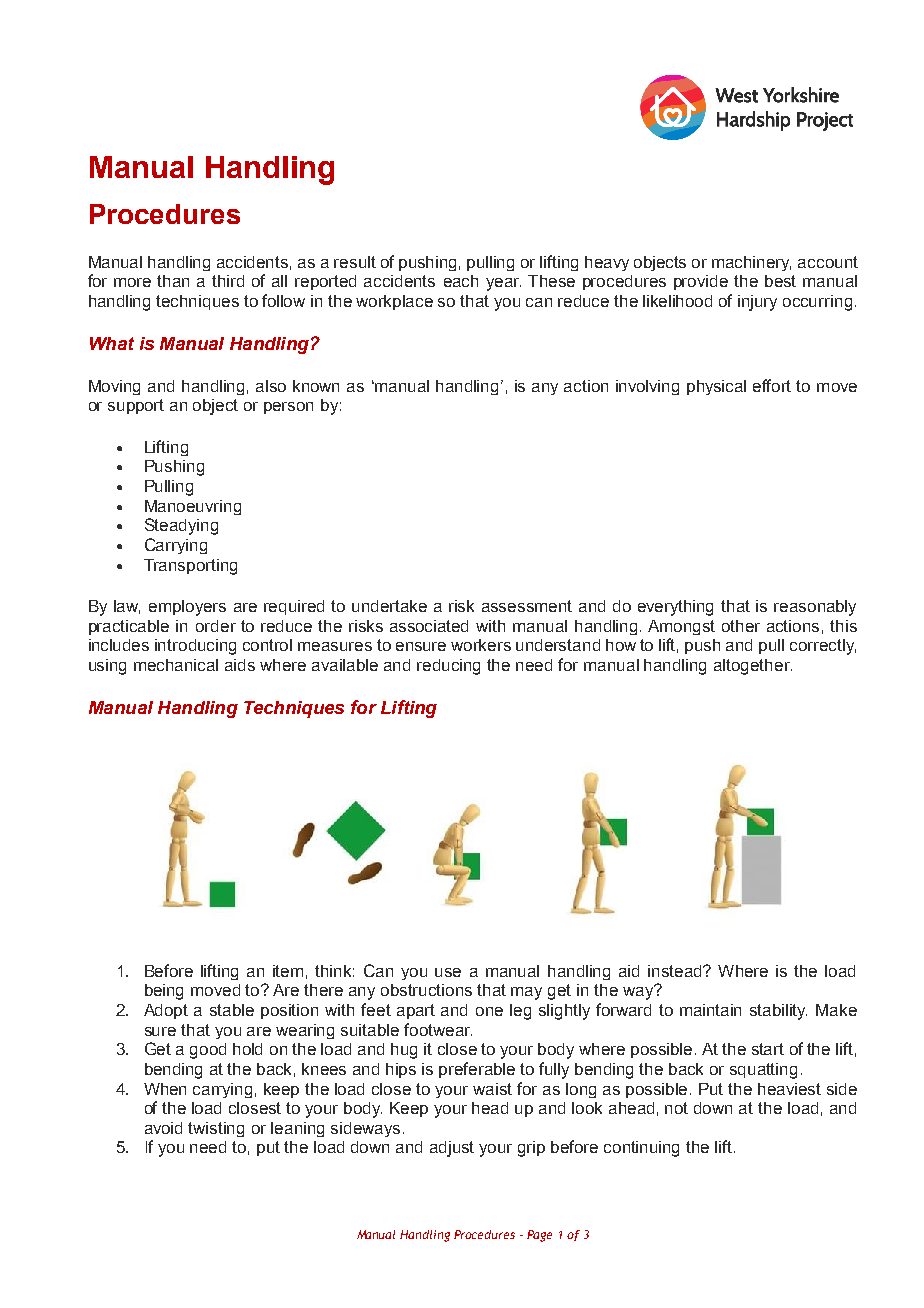 The image size is (924, 1308). What do you see at coordinates (676, 971) in the screenshot?
I see `instead` at bounding box center [676, 971].
